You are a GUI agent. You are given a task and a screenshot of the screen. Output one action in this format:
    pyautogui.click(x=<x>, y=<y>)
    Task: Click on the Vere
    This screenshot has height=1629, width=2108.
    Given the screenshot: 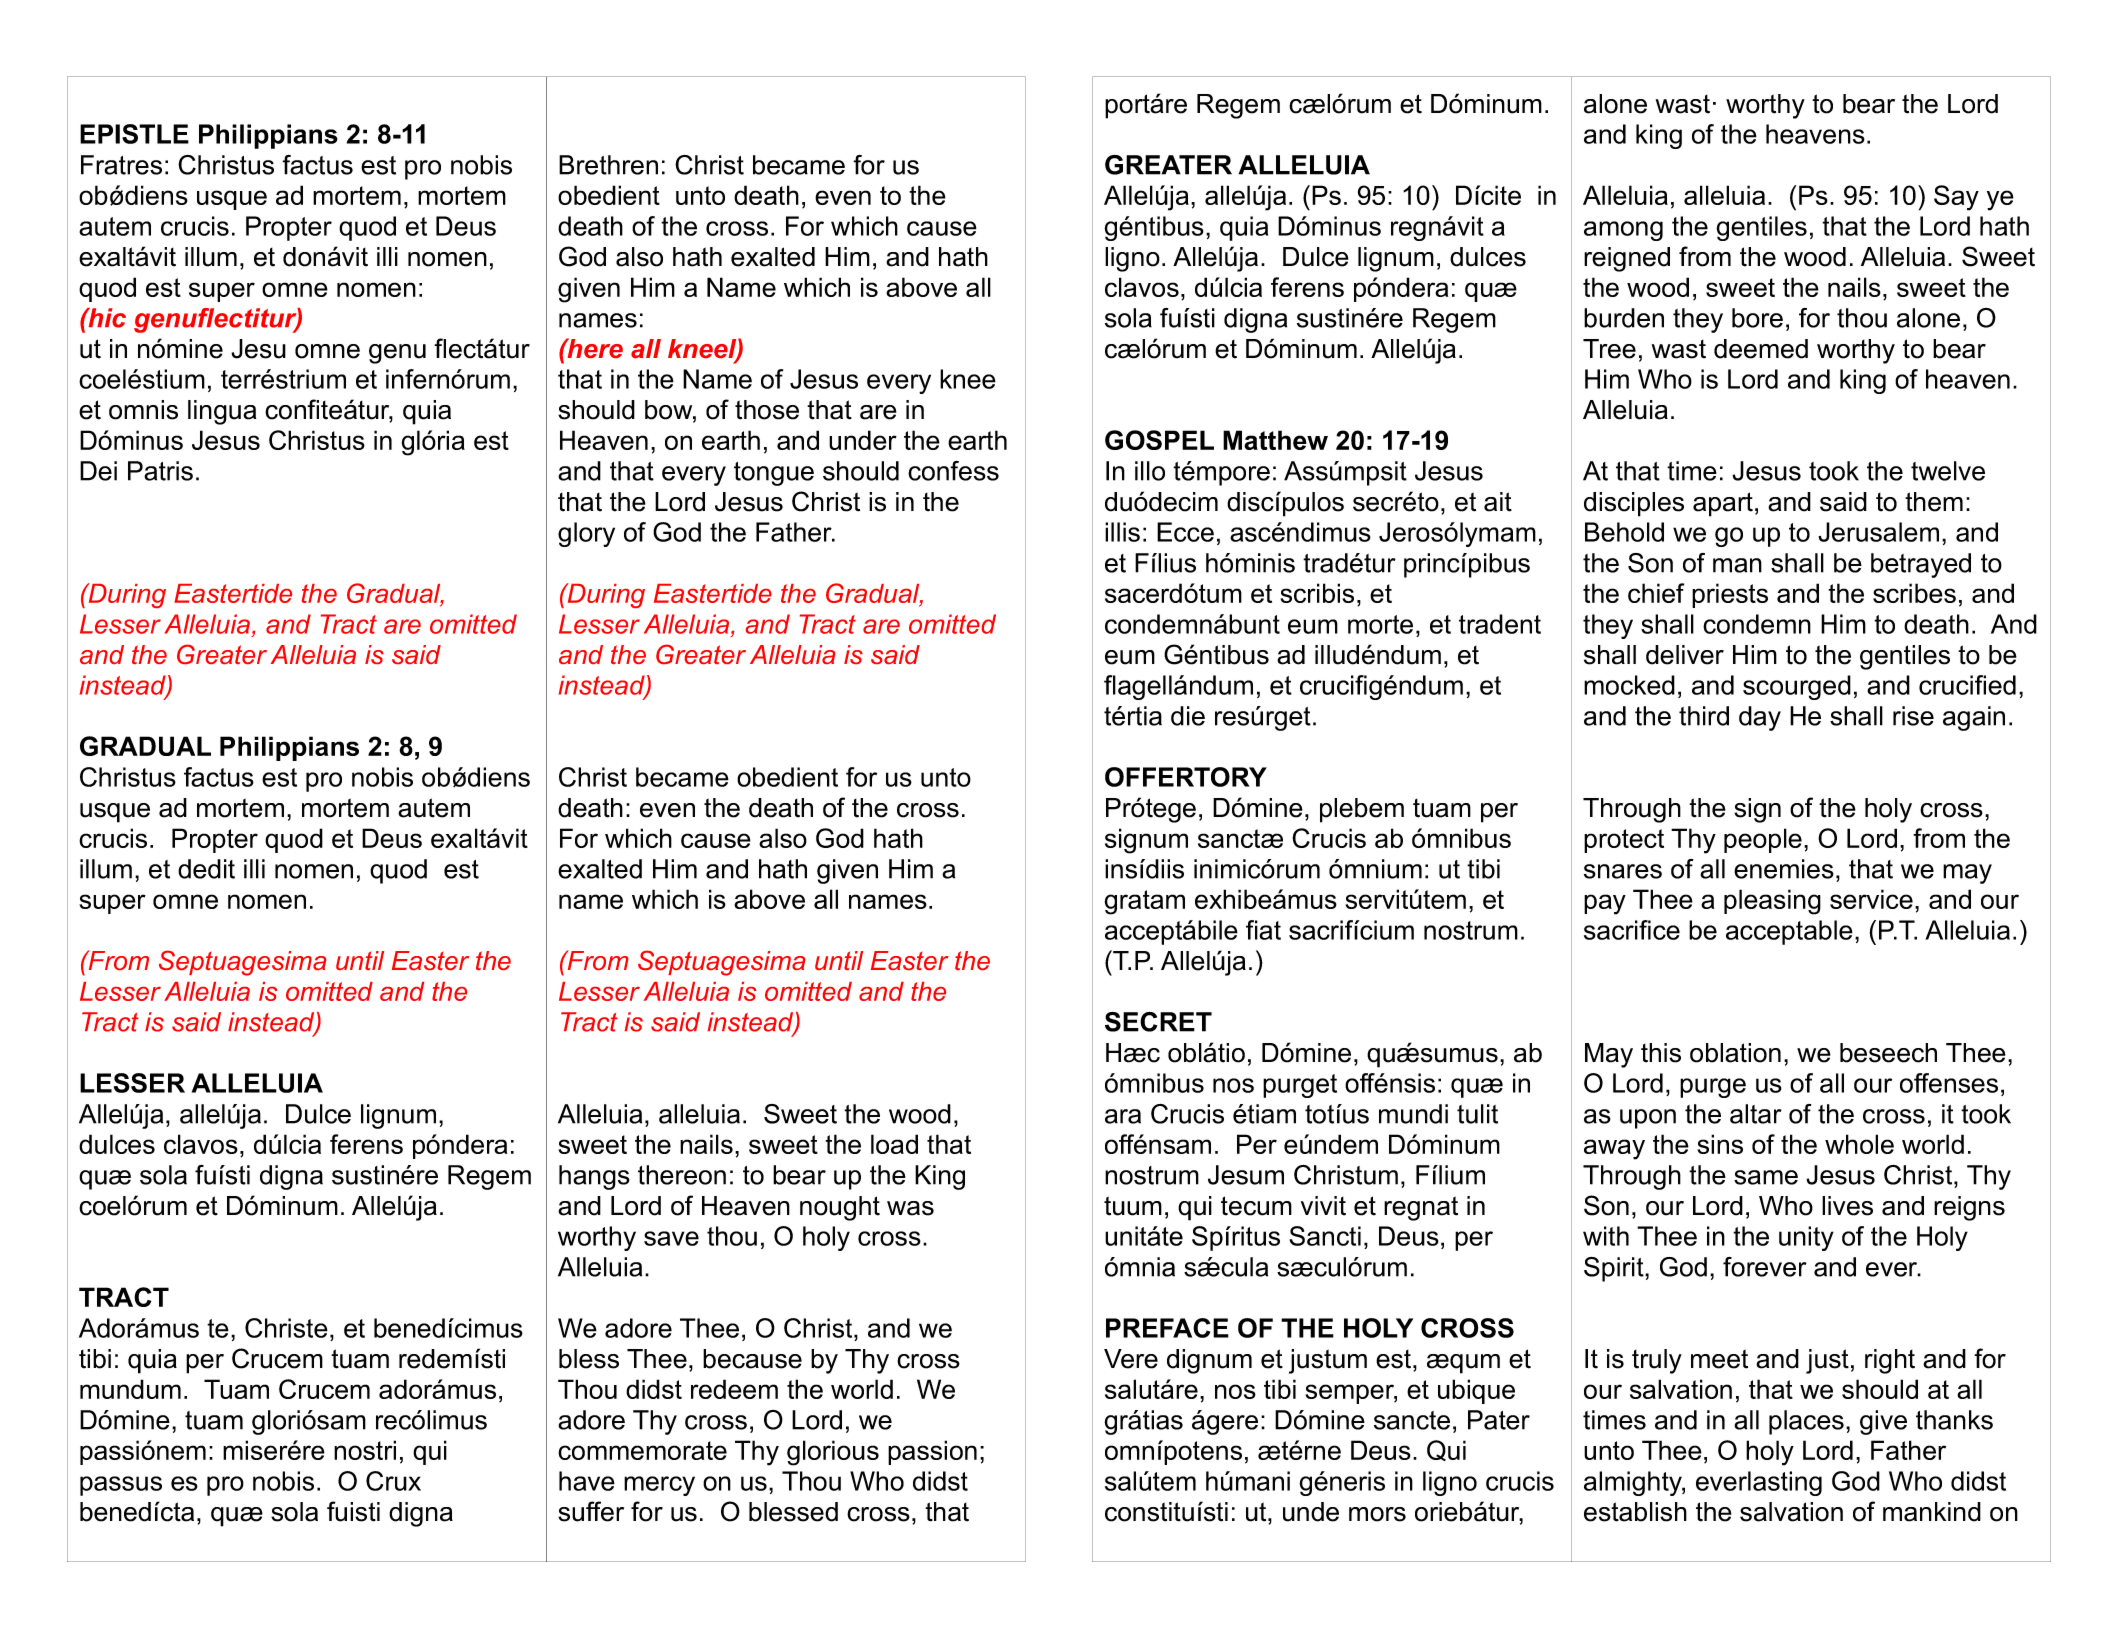 What is the action you would take?
    pyautogui.click(x=1131, y=1359)
